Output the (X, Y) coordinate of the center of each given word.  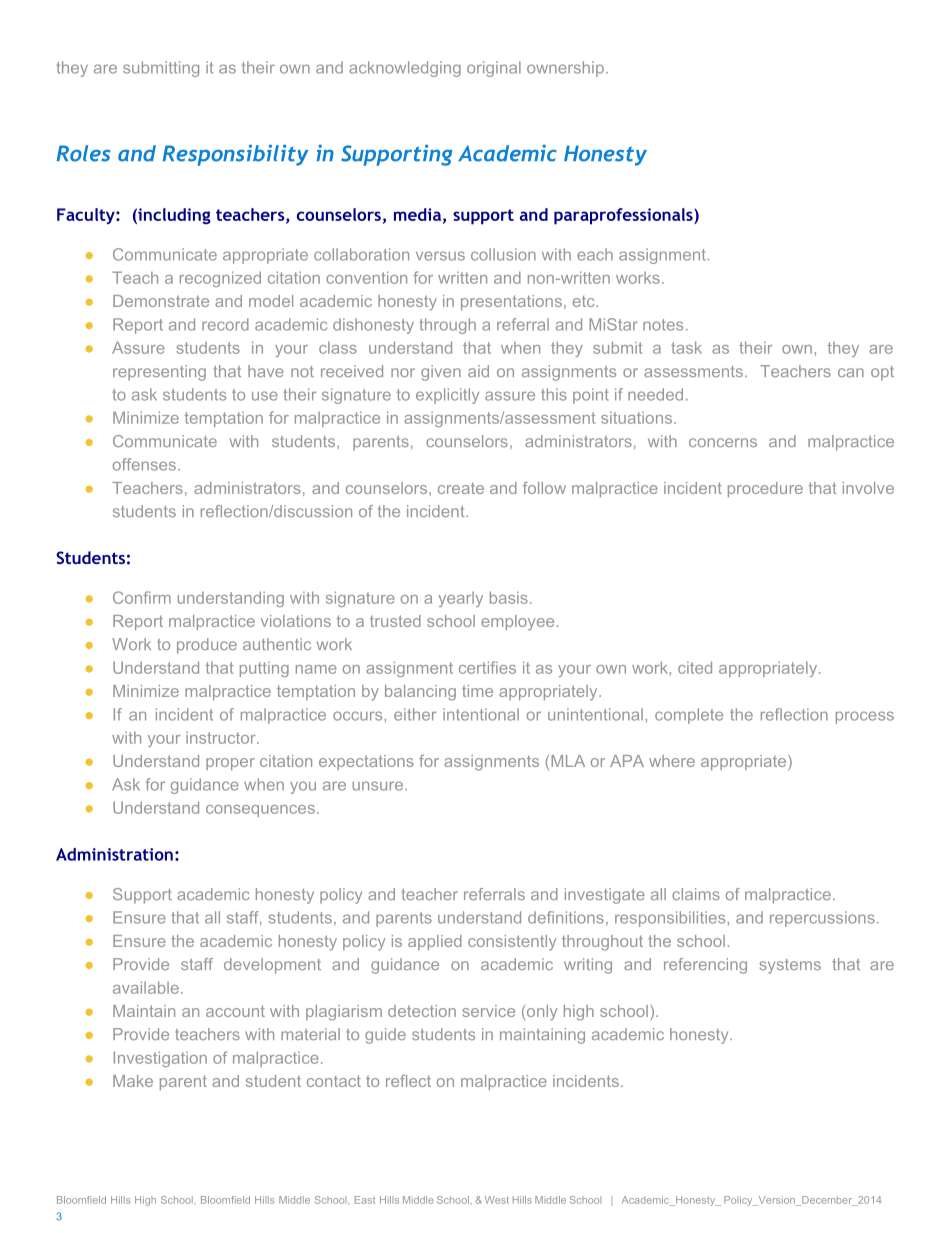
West (497, 1200)
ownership (565, 69)
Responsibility (235, 155)
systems (790, 966)
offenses (144, 464)
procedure (765, 489)
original (494, 69)
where (672, 761)
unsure (379, 786)
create (461, 488)
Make (133, 1081)
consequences (260, 811)
